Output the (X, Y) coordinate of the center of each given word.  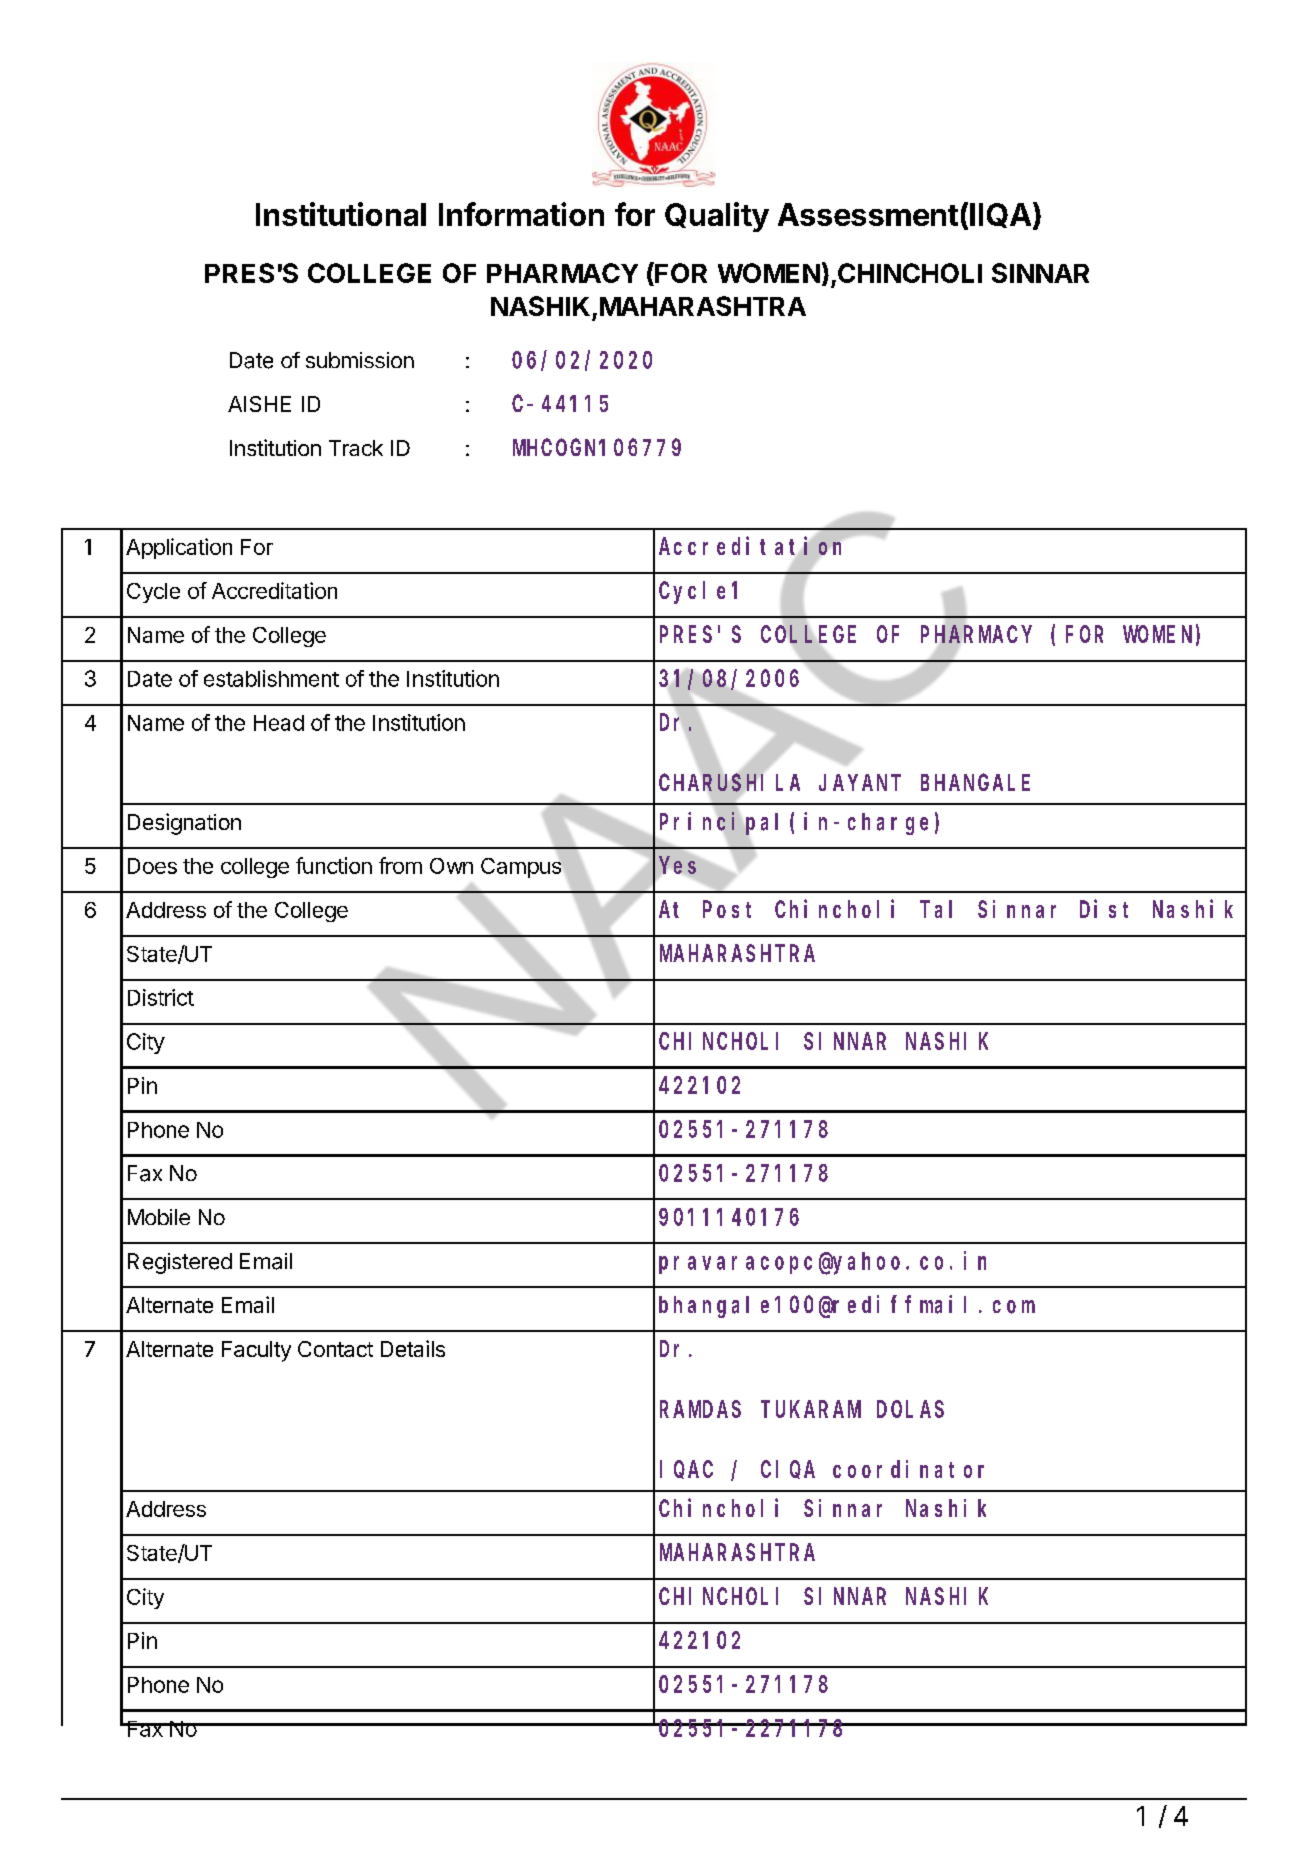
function (334, 865)
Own (451, 866)
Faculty (256, 1351)
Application (179, 548)
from (400, 865)
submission (360, 360)
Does (152, 866)
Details (413, 1348)
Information (521, 214)
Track (356, 448)
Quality (717, 217)
